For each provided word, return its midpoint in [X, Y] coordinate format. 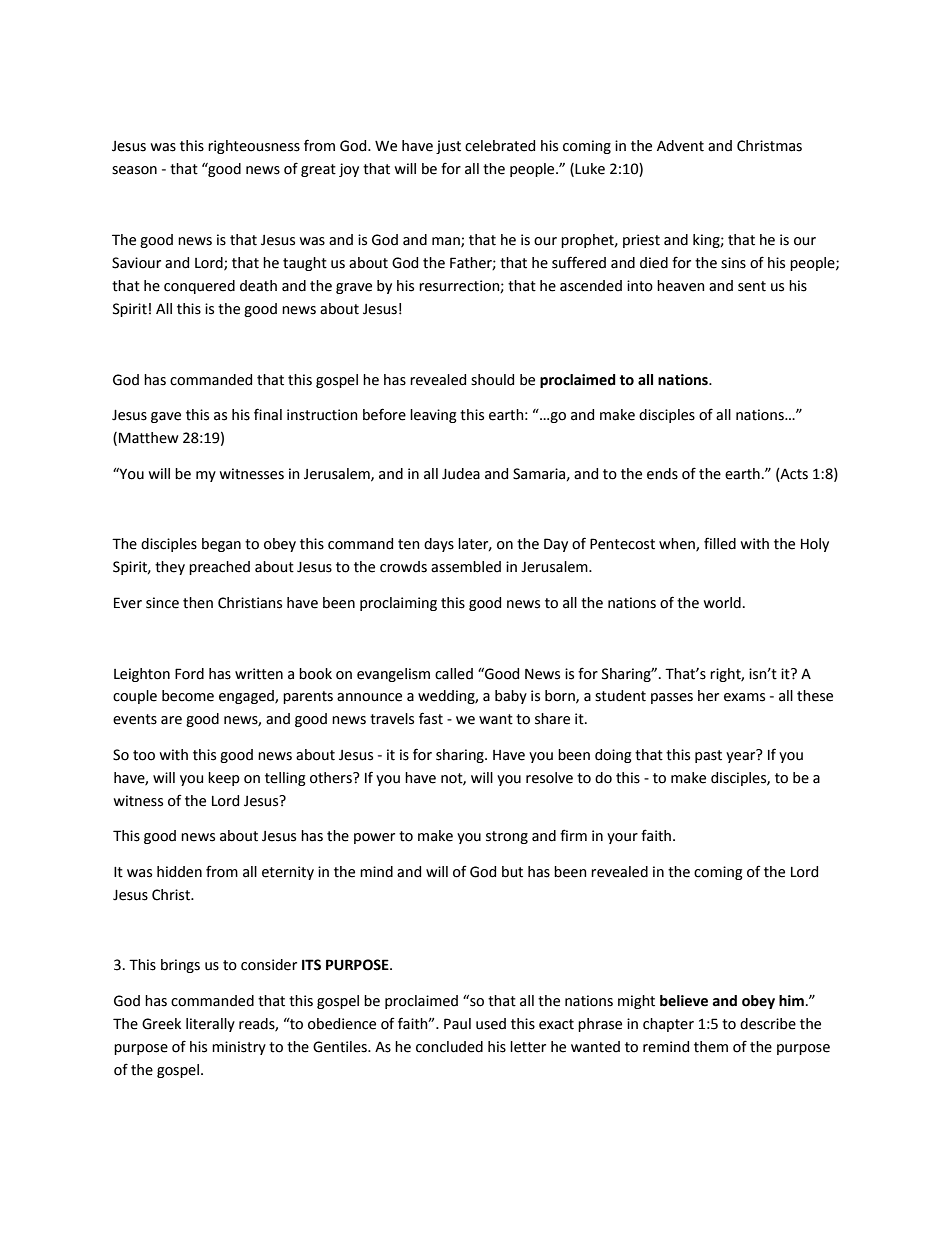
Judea [461, 474]
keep [224, 779]
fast [431, 718]
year [742, 756]
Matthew [149, 438]
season [134, 170]
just [448, 147]
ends [662, 474]
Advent [680, 146]
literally [210, 1025]
